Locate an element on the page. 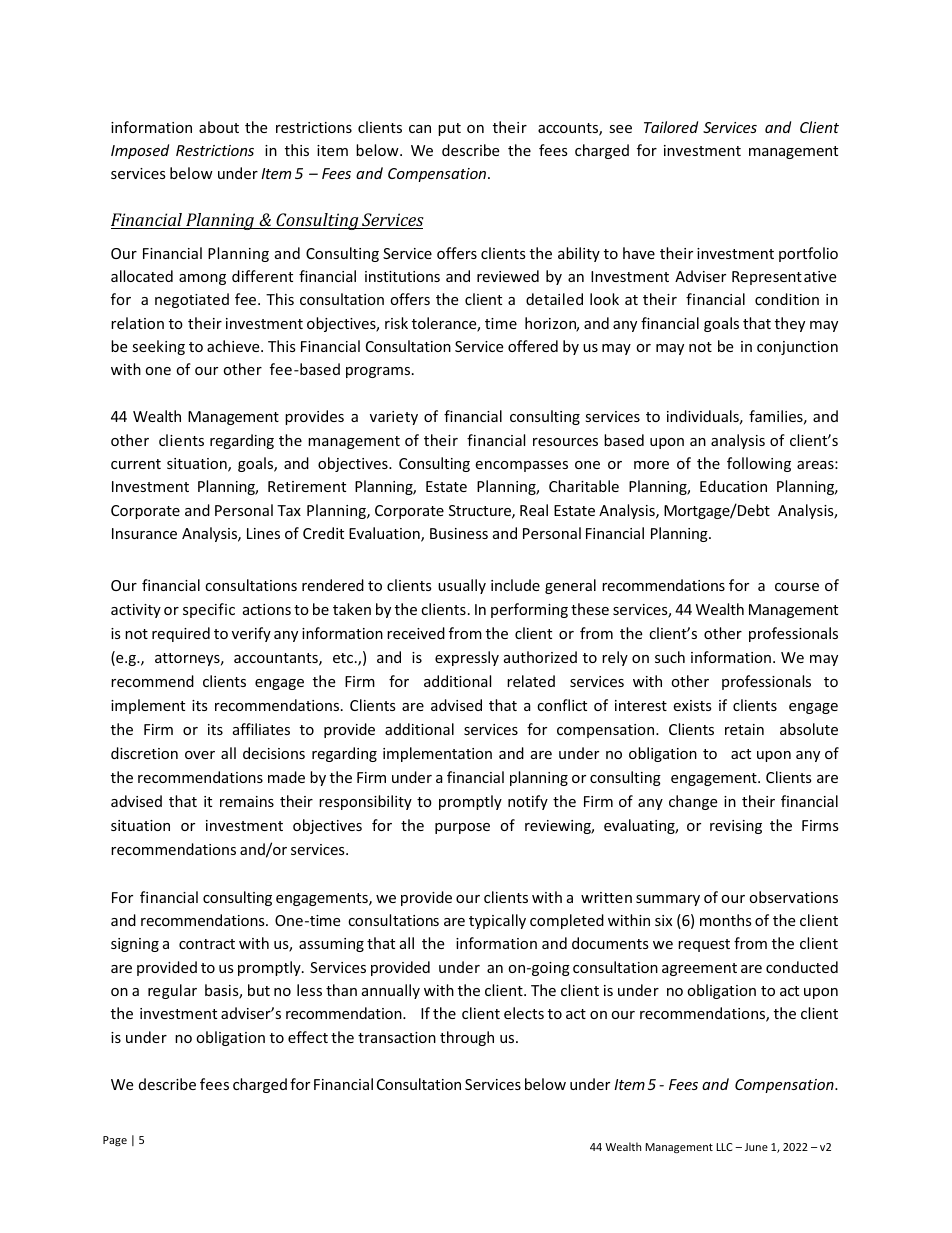  seeking is located at coordinates (158, 347).
